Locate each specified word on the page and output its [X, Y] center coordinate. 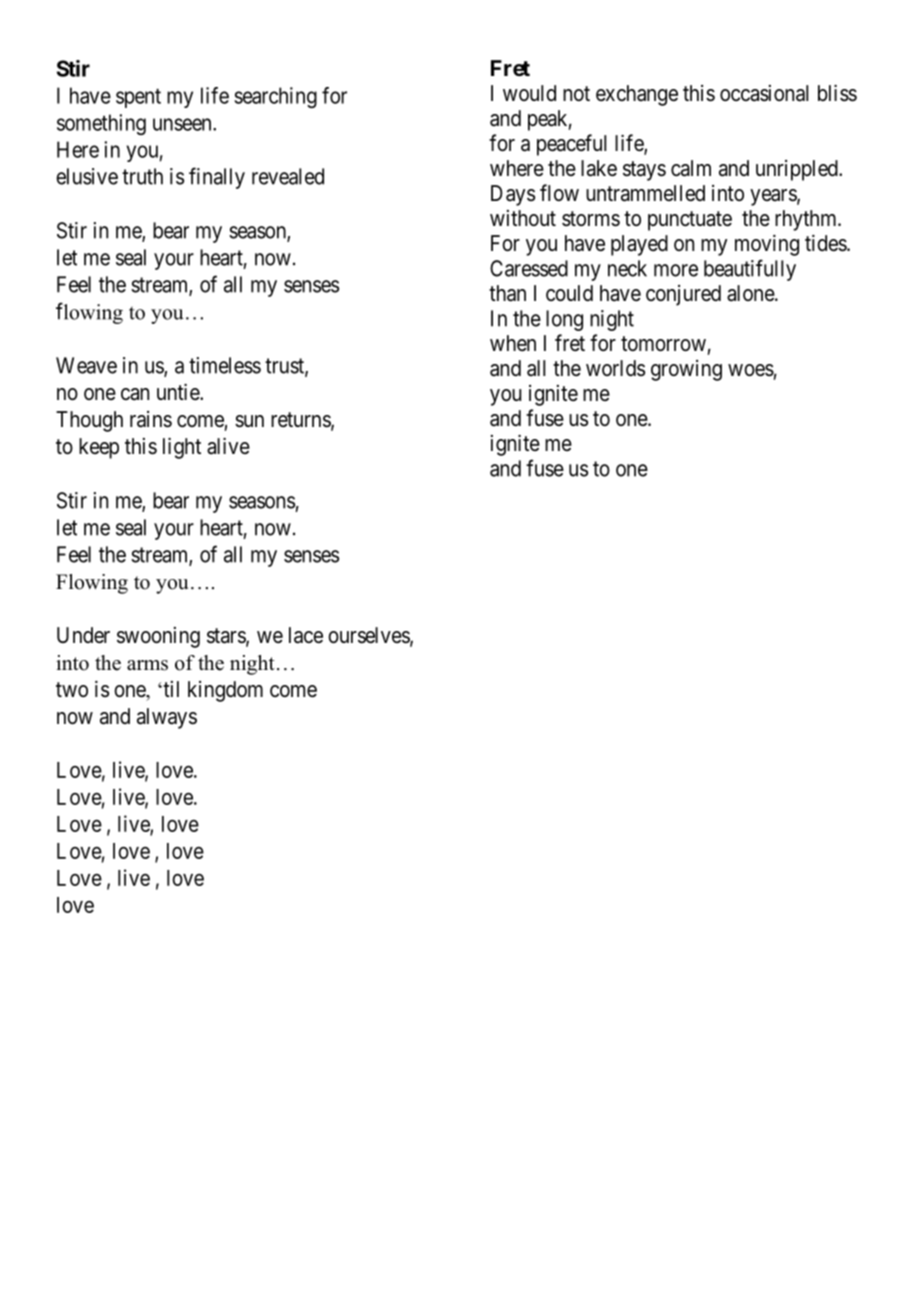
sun [249, 421]
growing [686, 370]
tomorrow [663, 344]
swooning [158, 637]
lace [306, 635]
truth [142, 176]
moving [767, 245]
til [170, 689]
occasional [764, 93]
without [523, 218]
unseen [183, 124]
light [182, 448]
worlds [615, 368]
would [529, 93]
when [513, 343]
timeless [225, 365]
